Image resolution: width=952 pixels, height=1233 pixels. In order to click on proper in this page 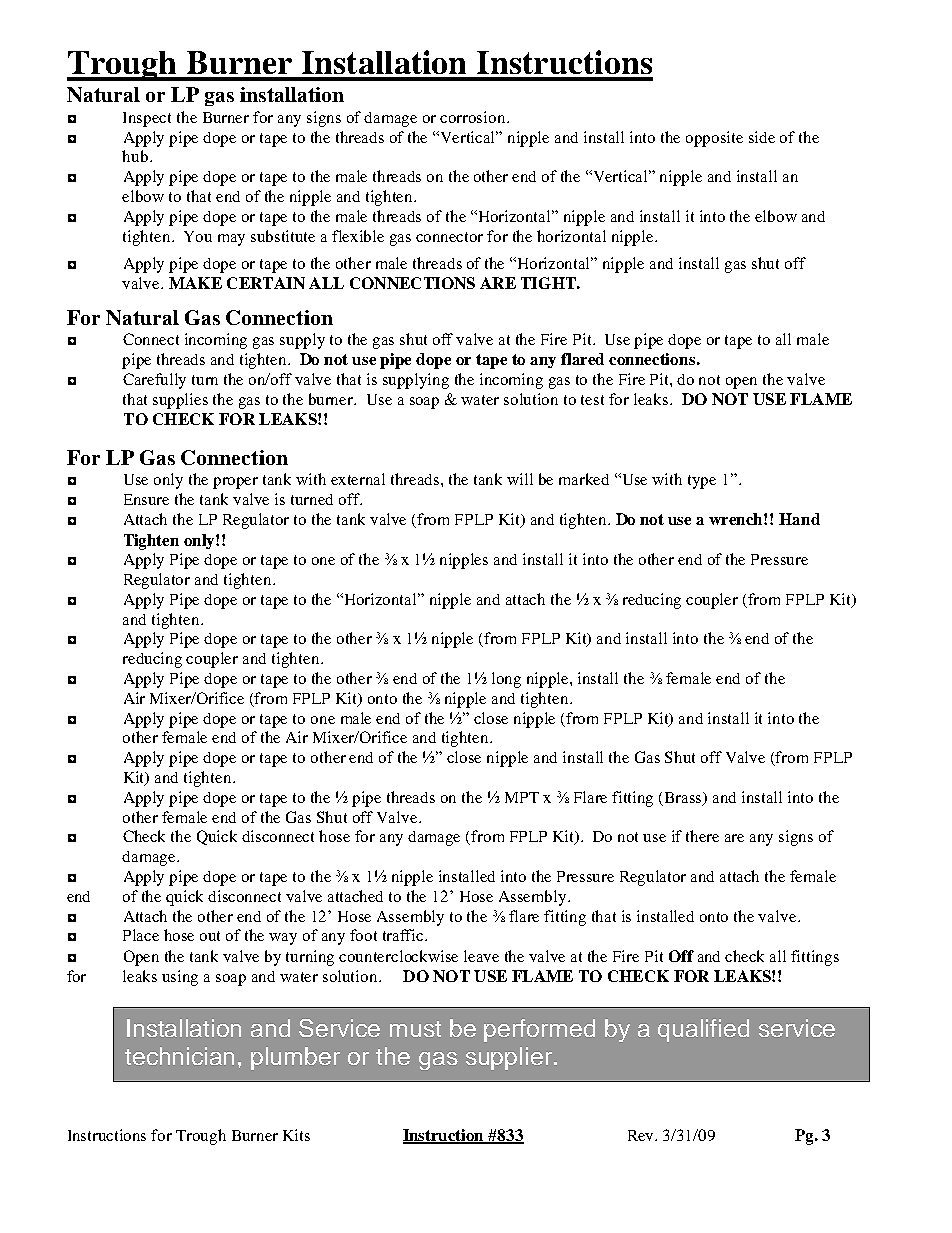, I will do `click(235, 483)`.
